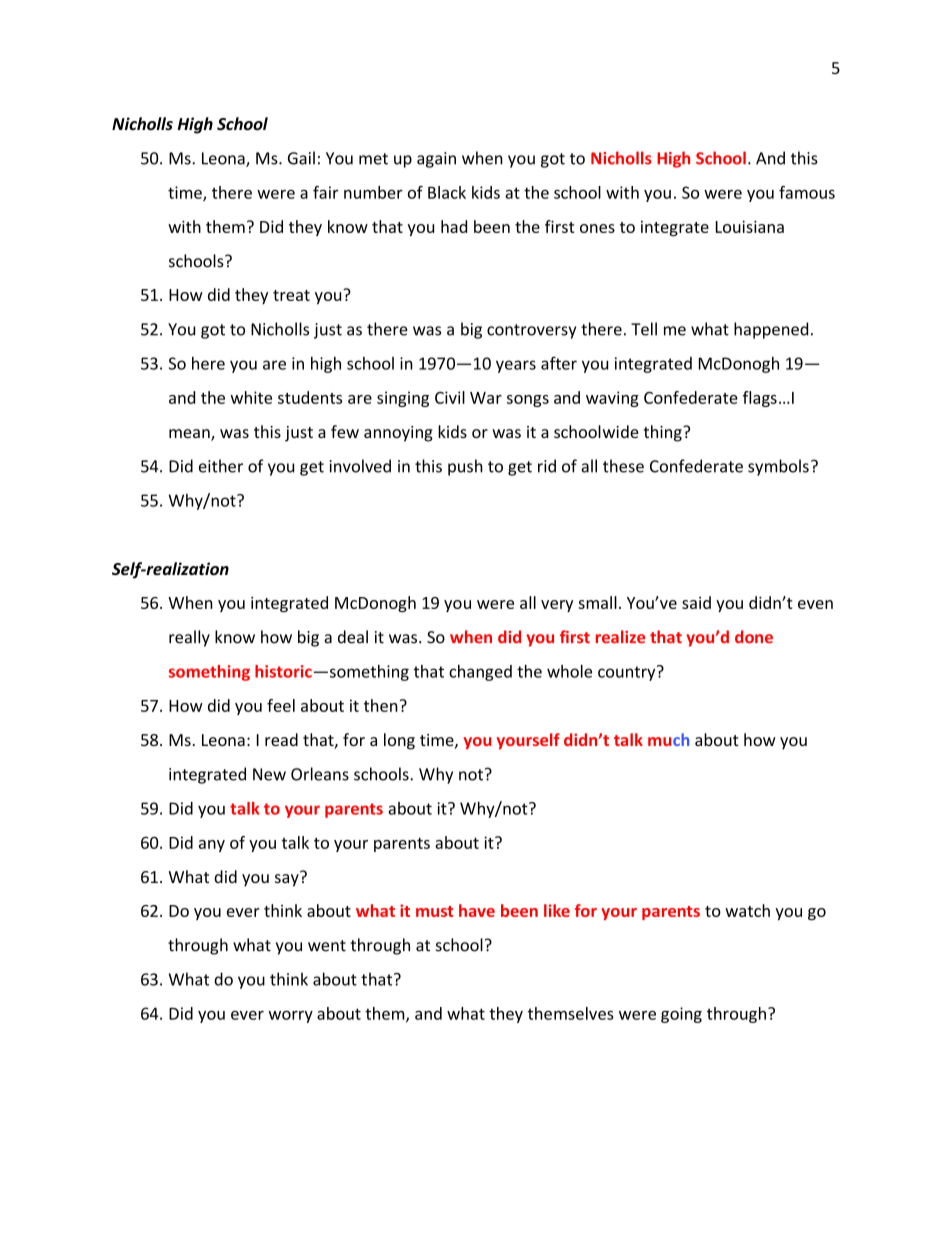 The height and width of the screenshot is (1233, 952). I want to click on Gail, so click(301, 158).
